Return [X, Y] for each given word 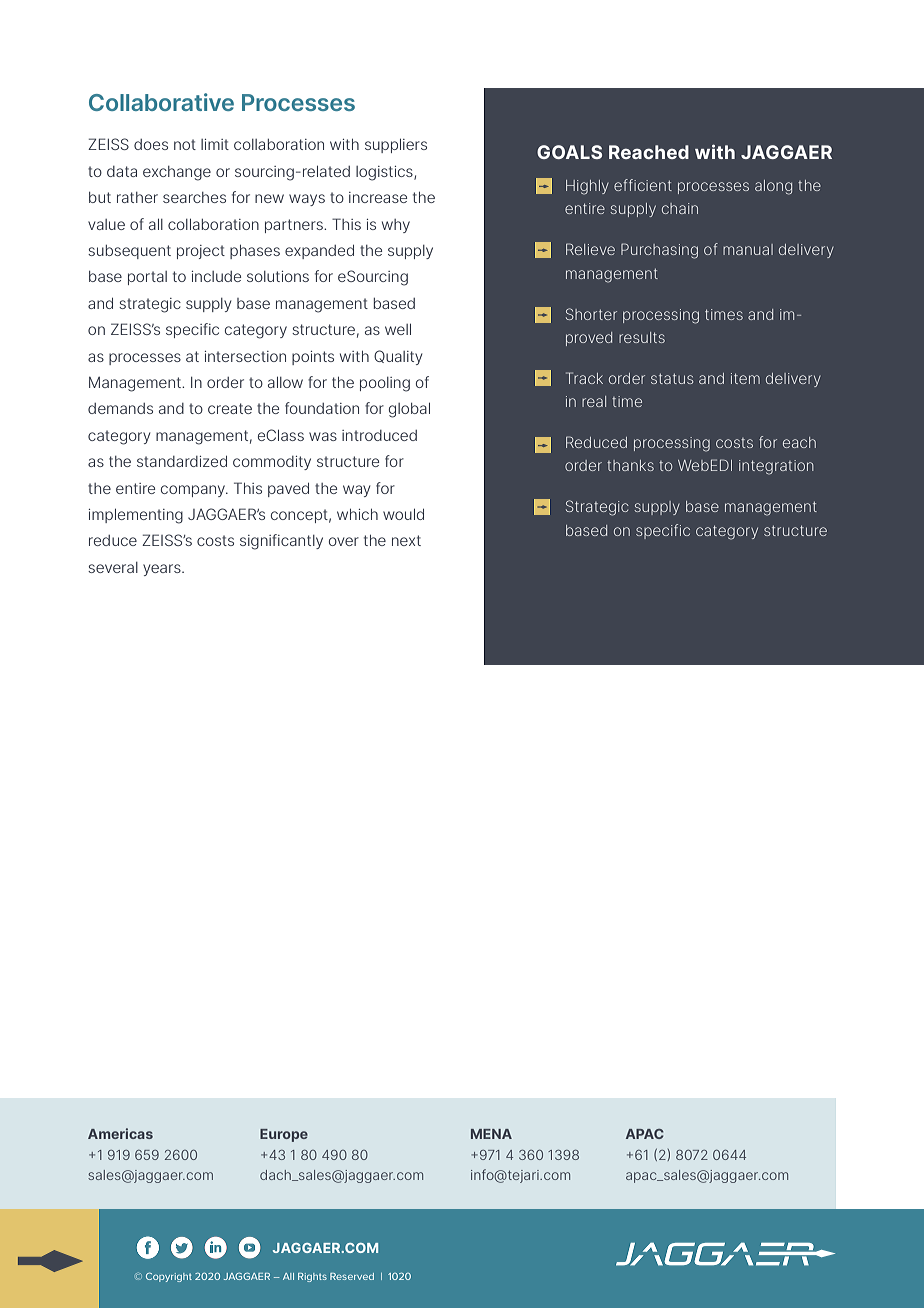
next [406, 540]
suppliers [396, 146]
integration [776, 467]
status [672, 378]
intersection [245, 356]
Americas [120, 1133]
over [344, 541]
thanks [630, 465]
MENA [491, 1134]
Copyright [169, 1277]
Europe [284, 1135]
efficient [643, 185]
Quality [398, 357]
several [113, 567]
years [163, 570]
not [185, 144]
